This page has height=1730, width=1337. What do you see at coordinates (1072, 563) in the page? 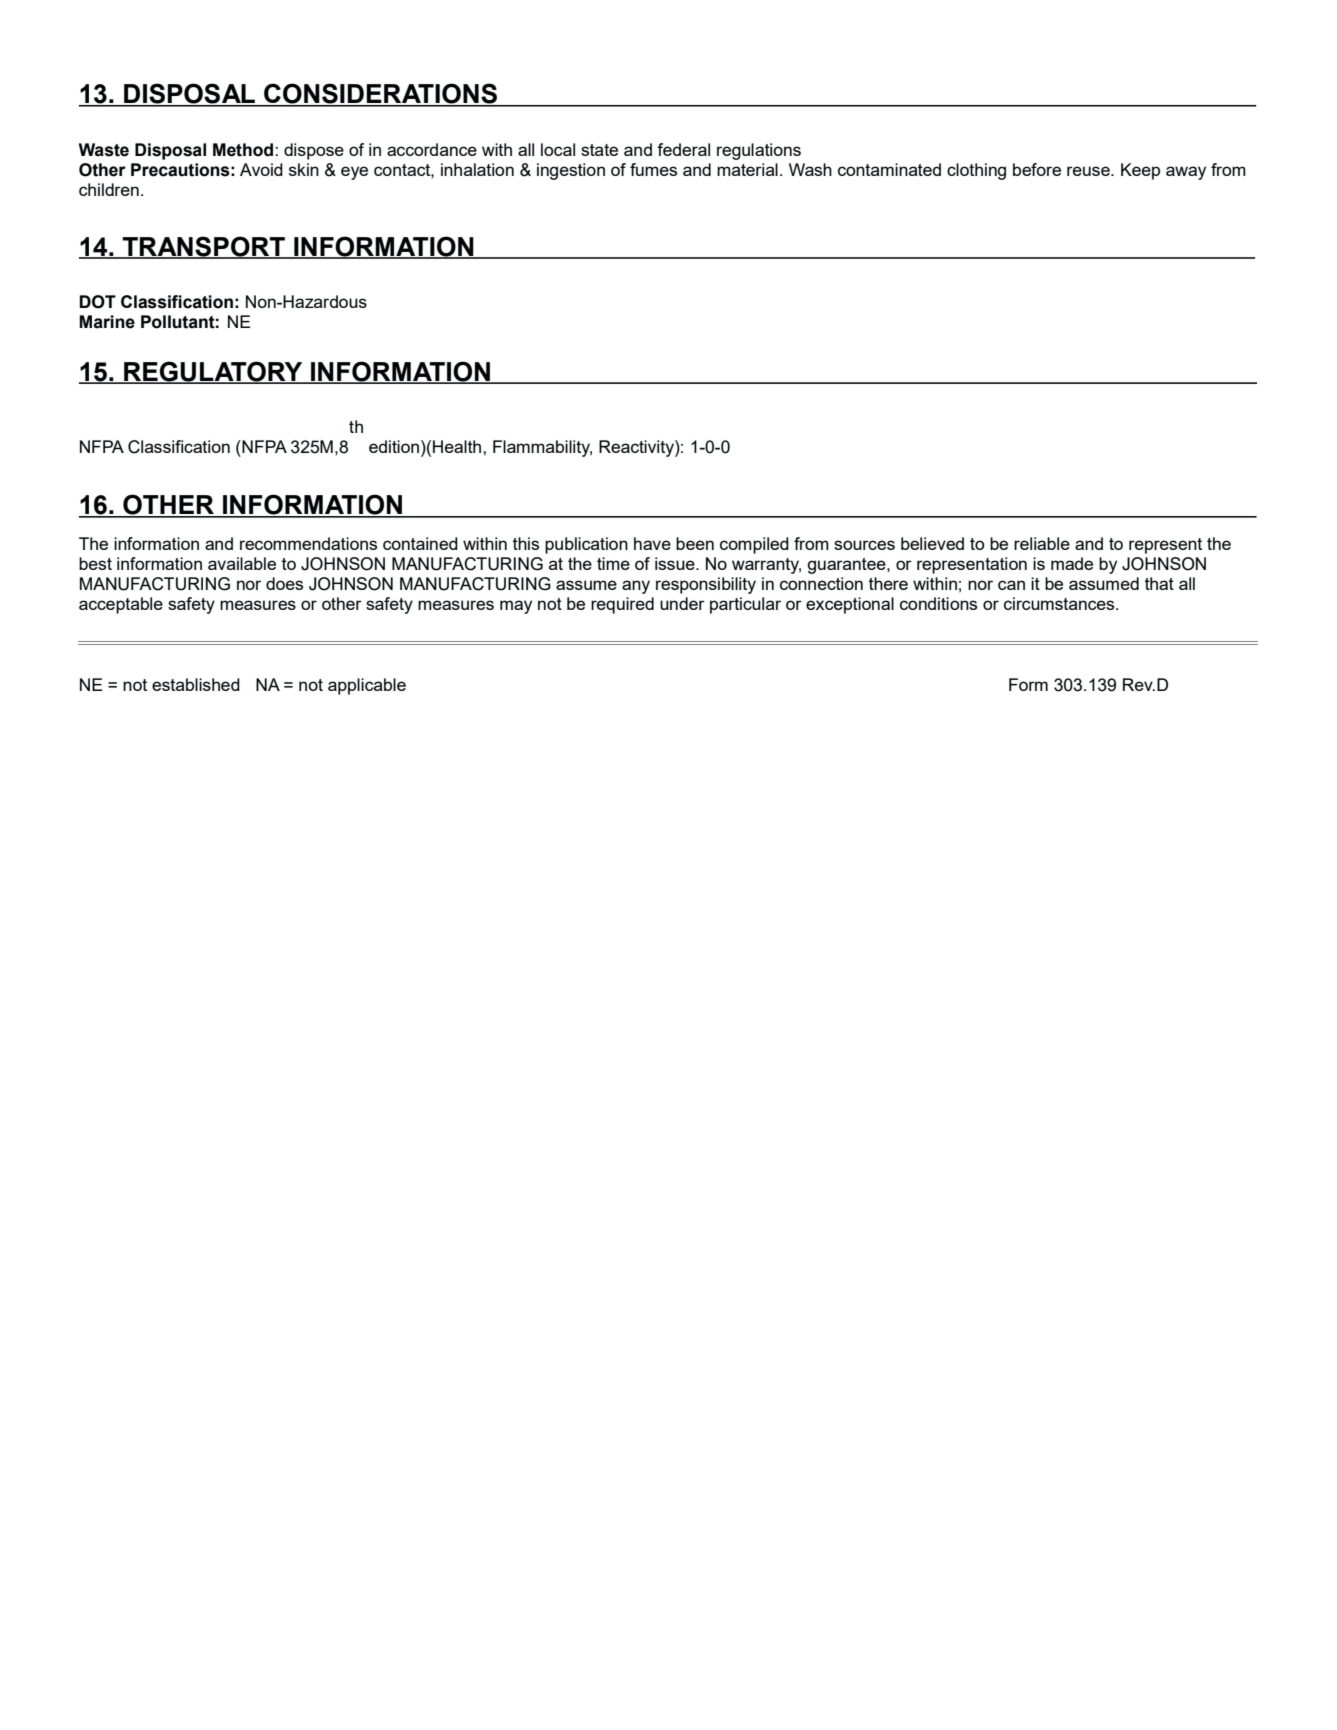
I see `made` at bounding box center [1072, 563].
